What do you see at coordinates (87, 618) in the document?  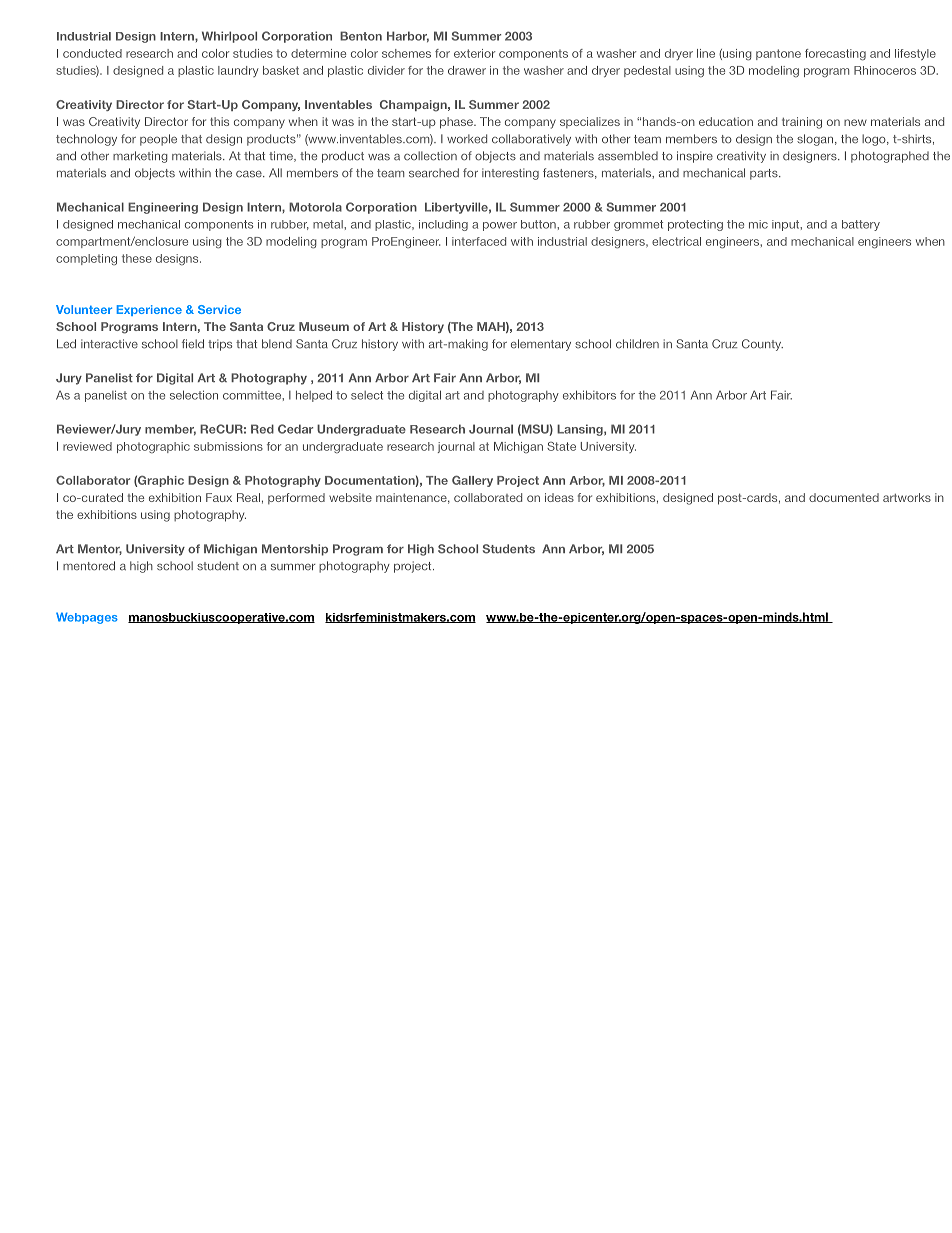 I see `Webpages` at bounding box center [87, 618].
